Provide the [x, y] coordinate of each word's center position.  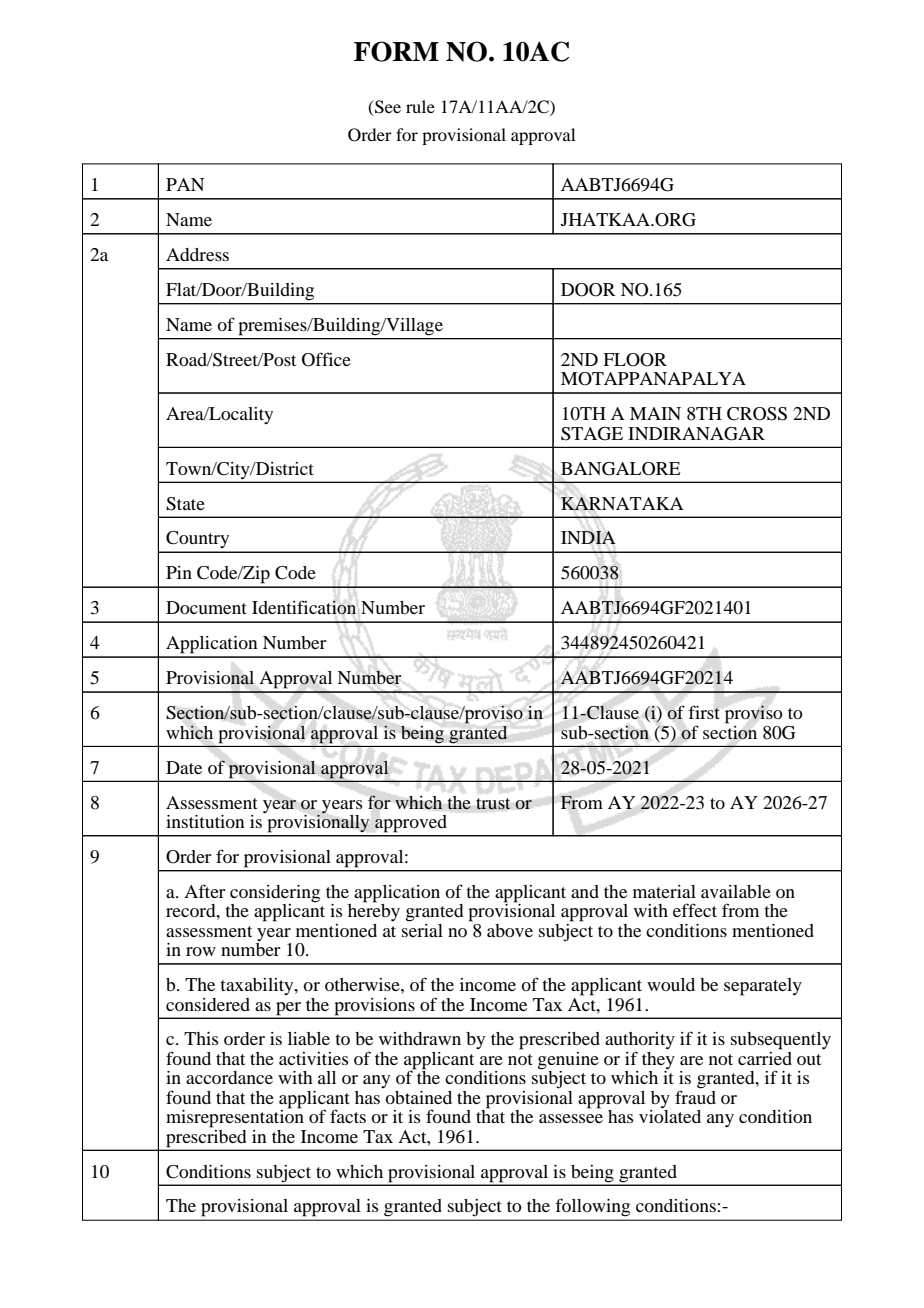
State [185, 504]
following [593, 1207]
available [736, 891]
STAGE [592, 434]
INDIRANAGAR [696, 434]
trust [493, 804]
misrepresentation [235, 1117]
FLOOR [635, 360]
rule [420, 106]
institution [205, 821]
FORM [396, 51]
